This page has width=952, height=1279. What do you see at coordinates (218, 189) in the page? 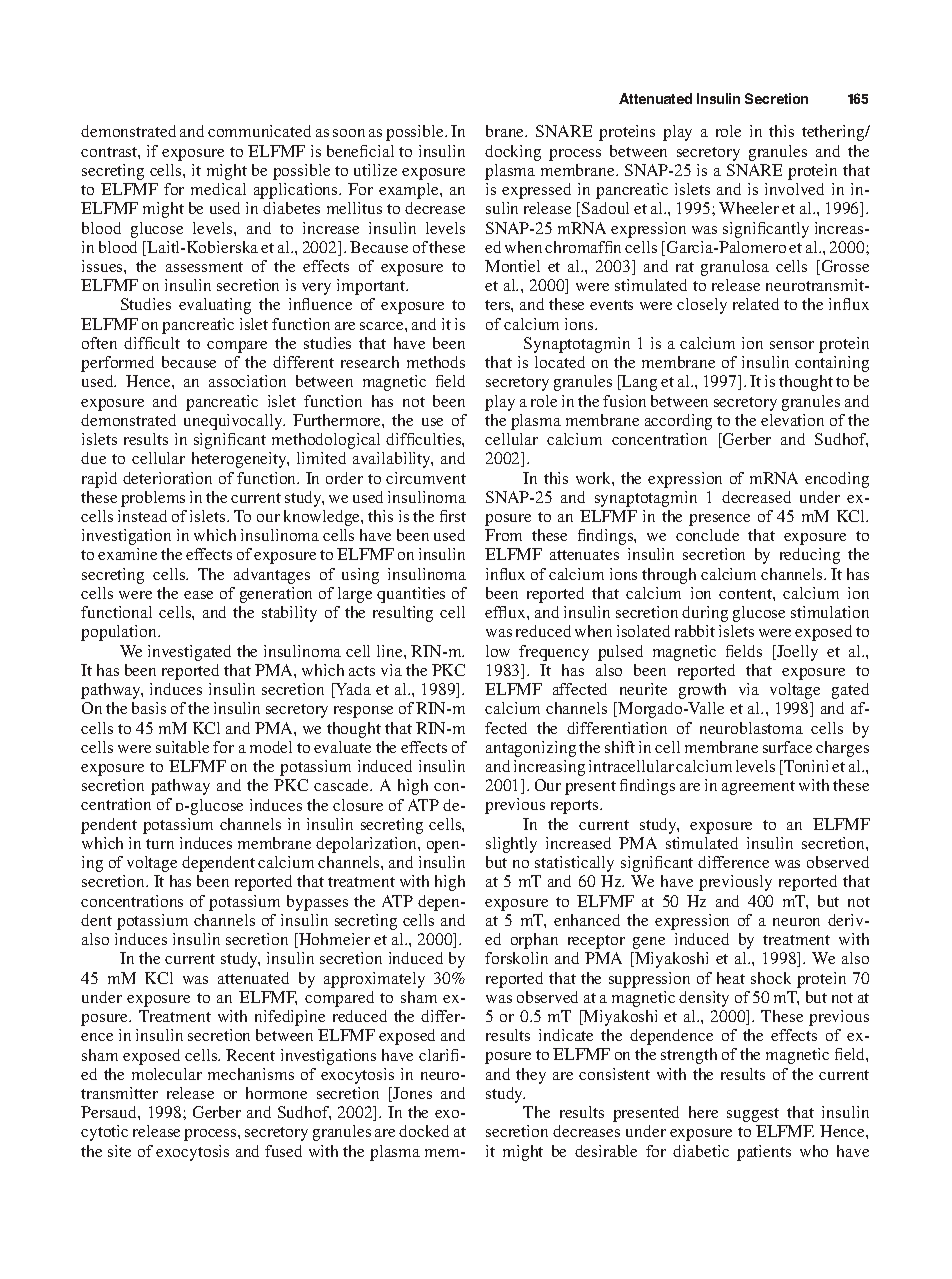
I see `medical` at bounding box center [218, 189].
